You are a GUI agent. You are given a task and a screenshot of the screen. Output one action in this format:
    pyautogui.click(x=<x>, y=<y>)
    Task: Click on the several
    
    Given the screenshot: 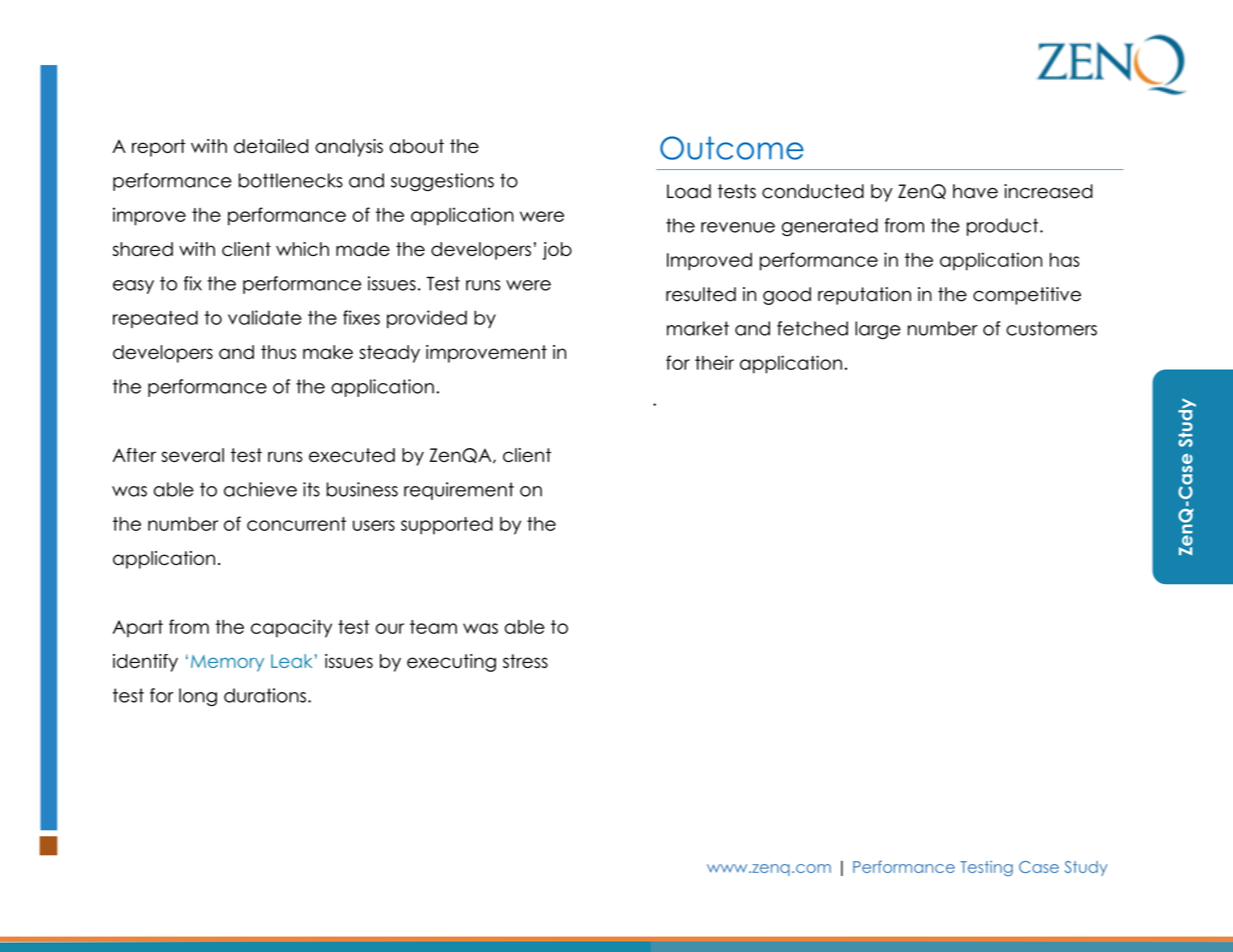 What is the action you would take?
    pyautogui.click(x=192, y=455)
